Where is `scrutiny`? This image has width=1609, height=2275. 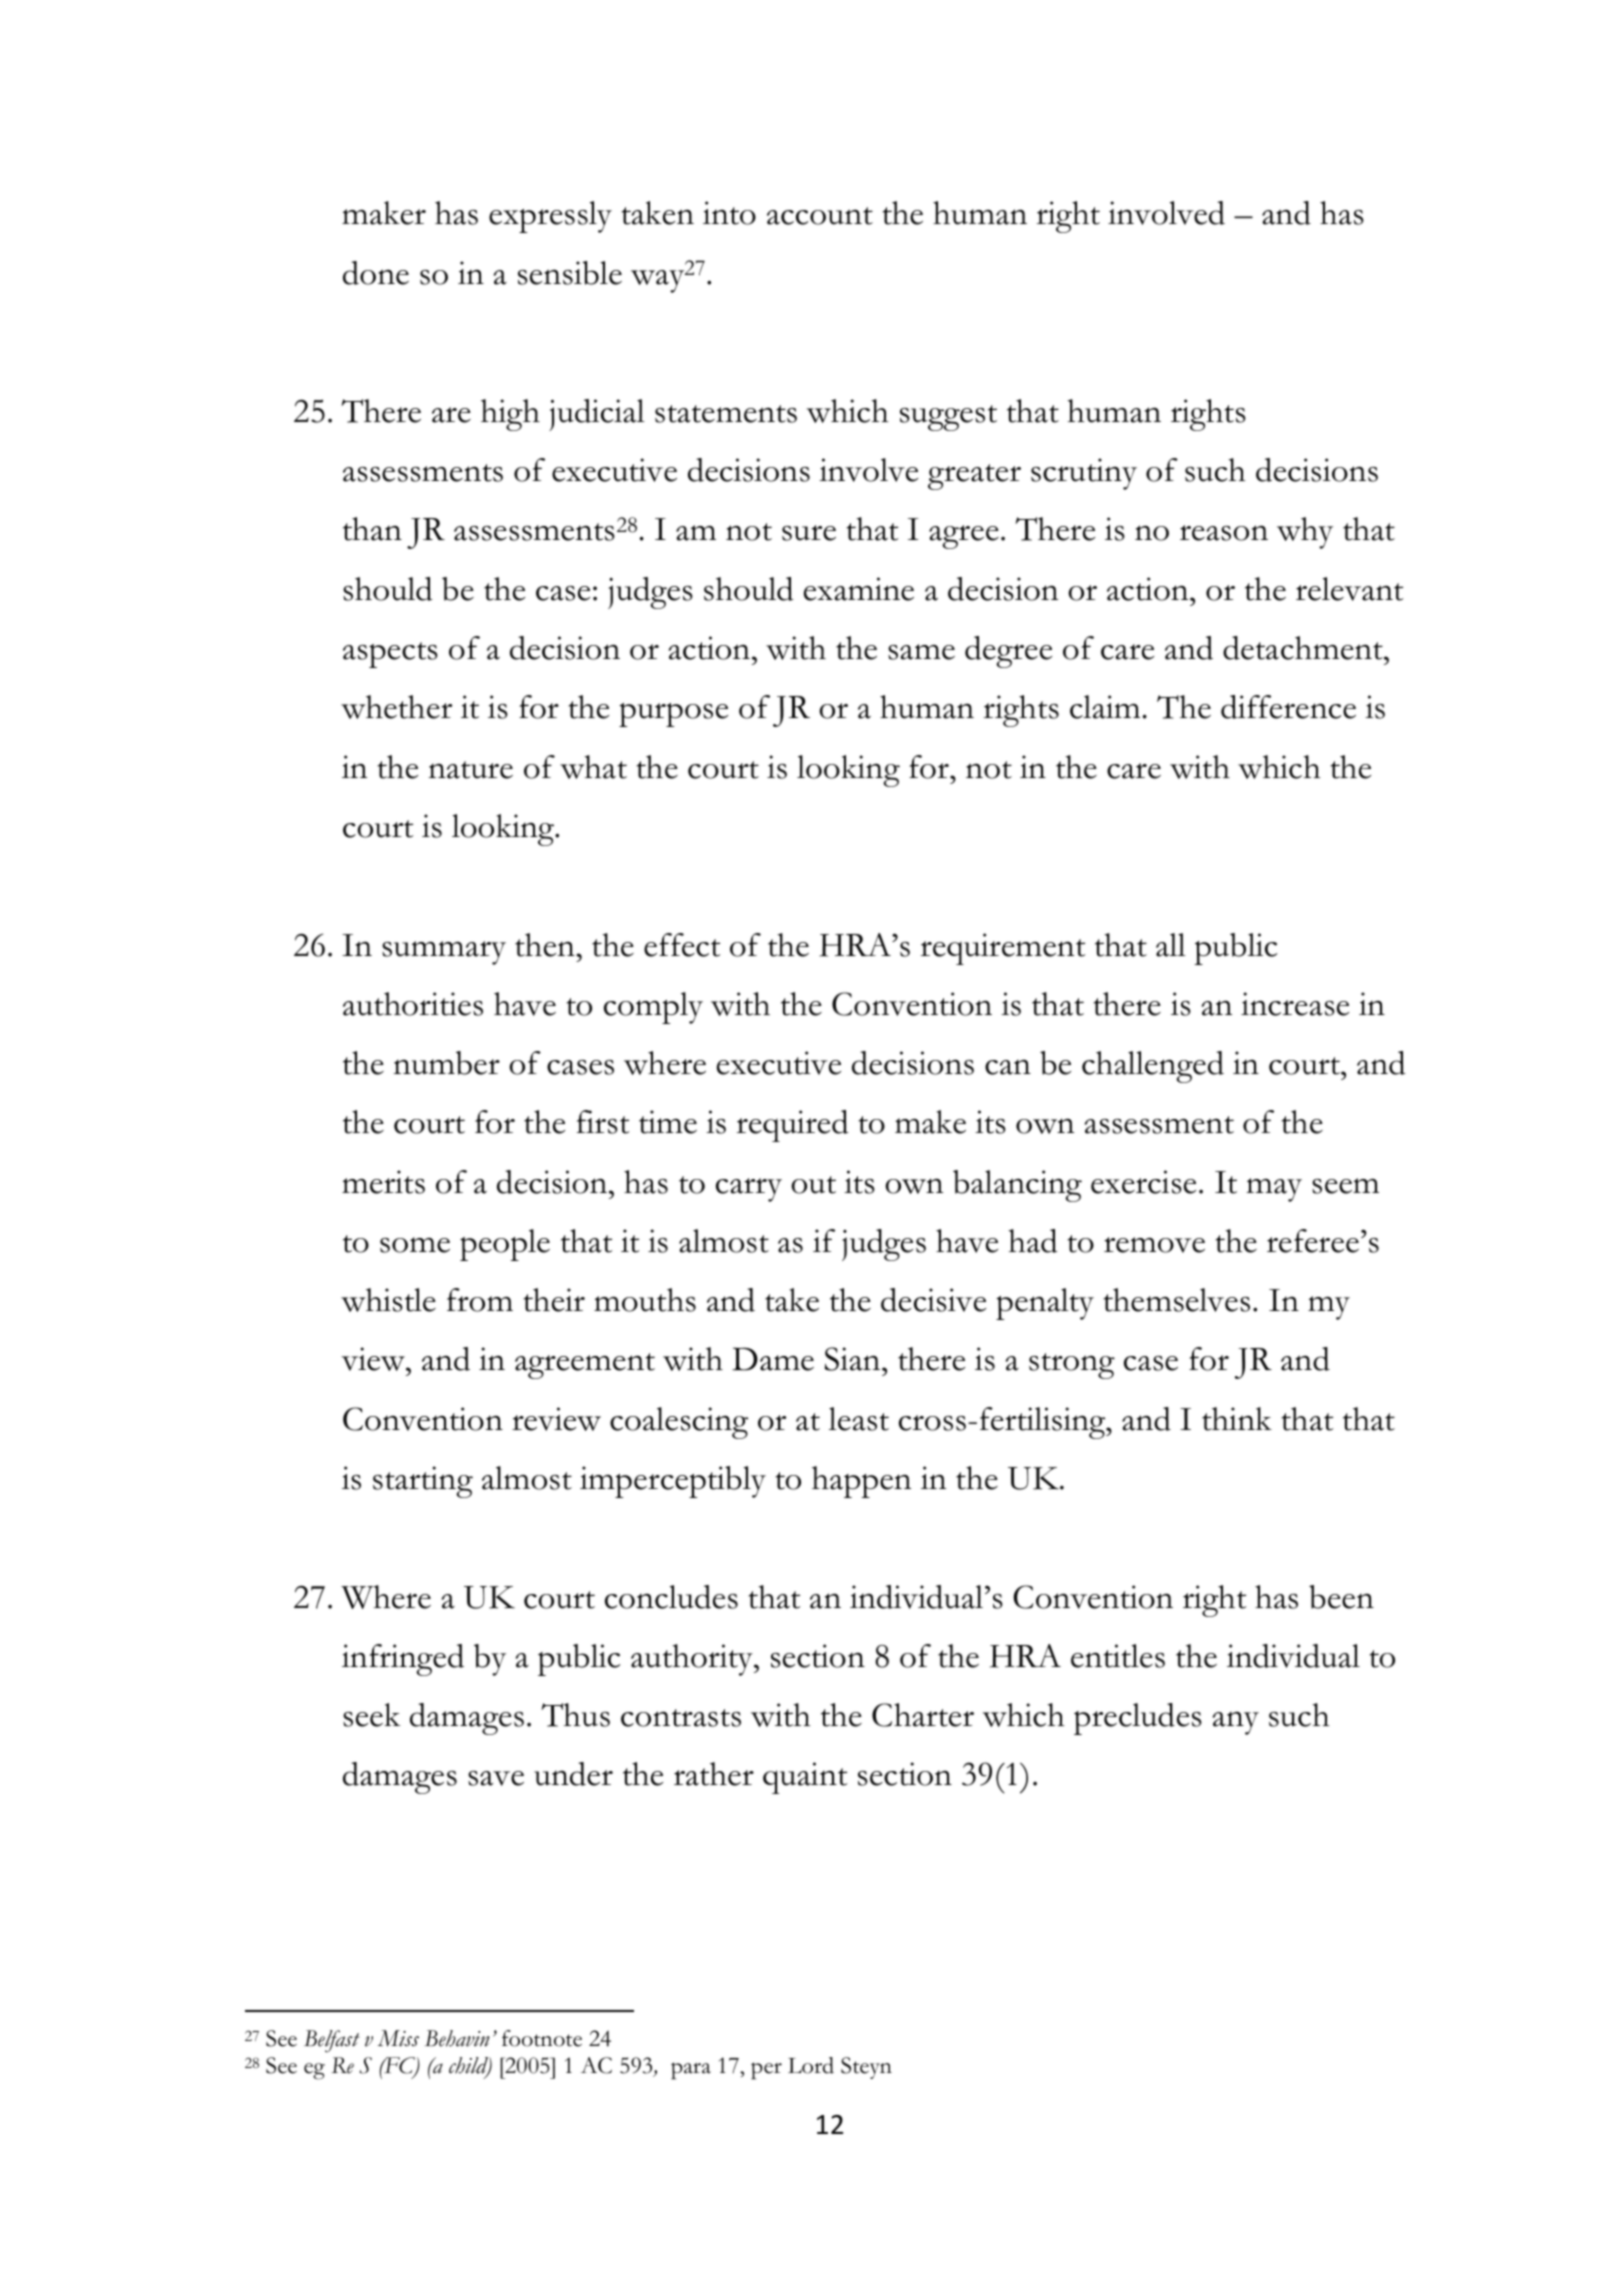 scrutiny is located at coordinates (1084, 474).
